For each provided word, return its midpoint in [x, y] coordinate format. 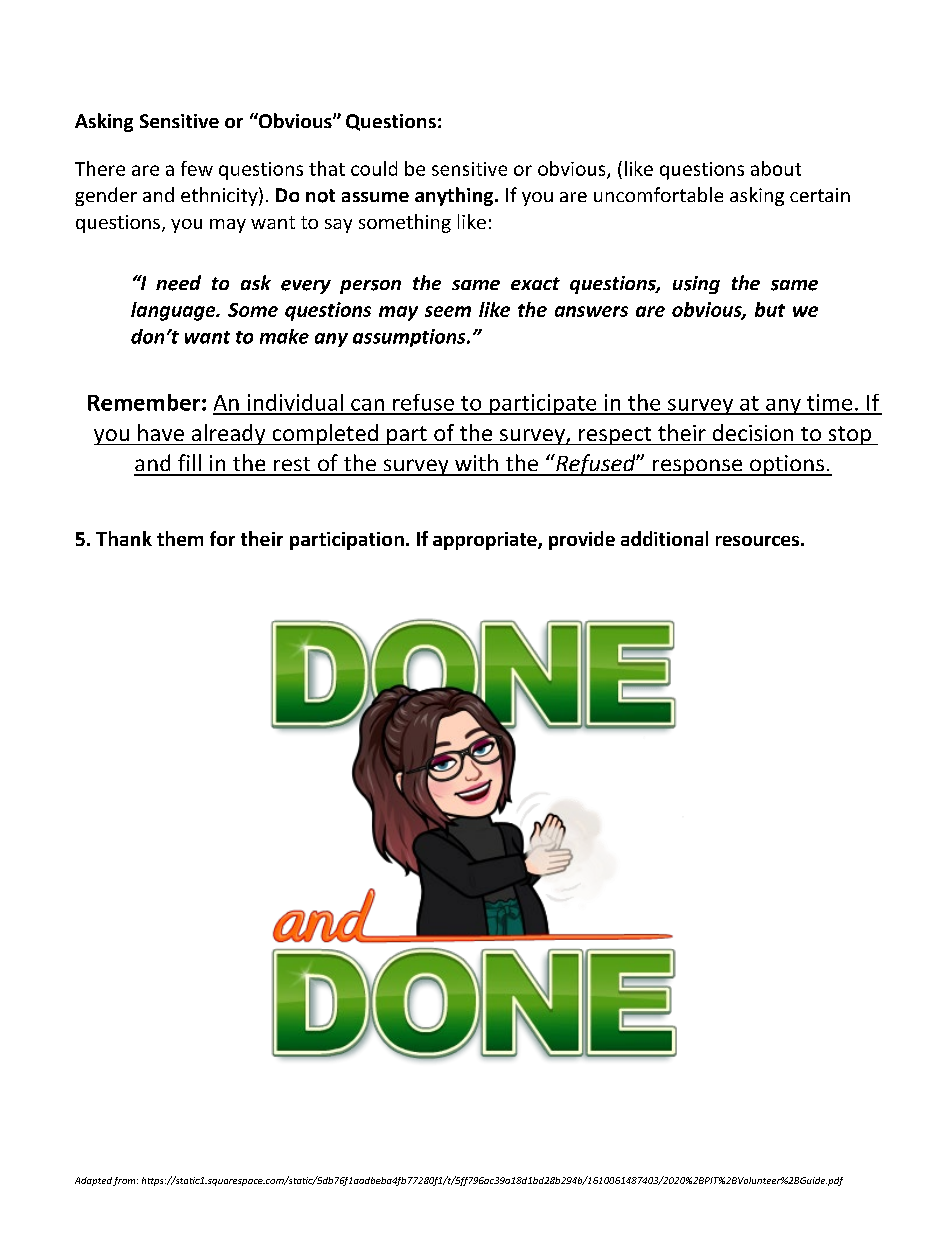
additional [664, 538]
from [125, 1181]
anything [455, 196]
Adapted [93, 1181]
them [180, 538]
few [197, 168]
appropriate [486, 541]
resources [757, 541]
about [776, 168]
